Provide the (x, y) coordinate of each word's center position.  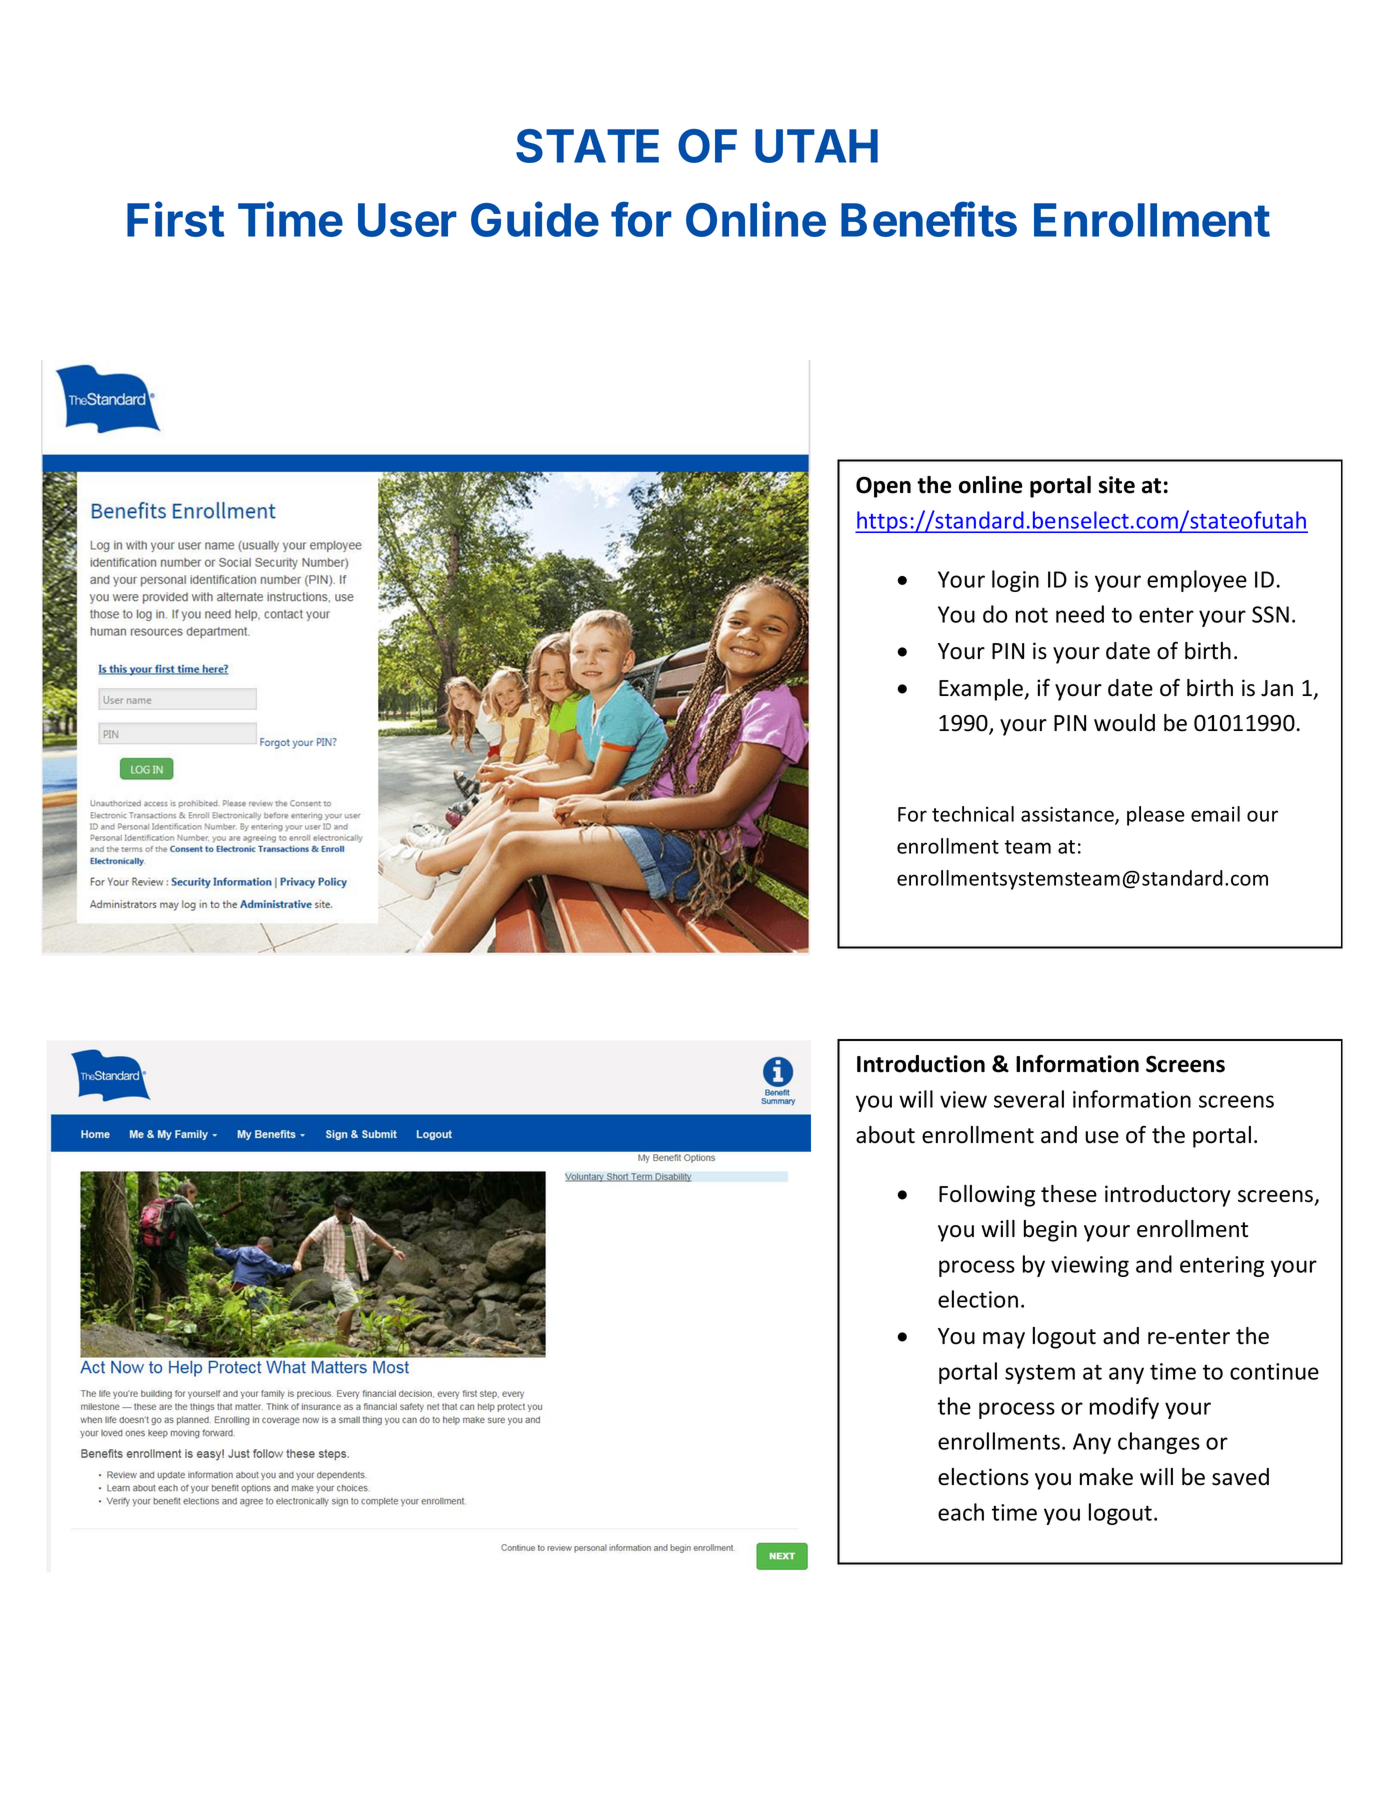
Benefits (929, 219)
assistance (1068, 815)
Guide (535, 219)
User (407, 220)
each (961, 1512)
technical (973, 814)
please (1156, 816)
